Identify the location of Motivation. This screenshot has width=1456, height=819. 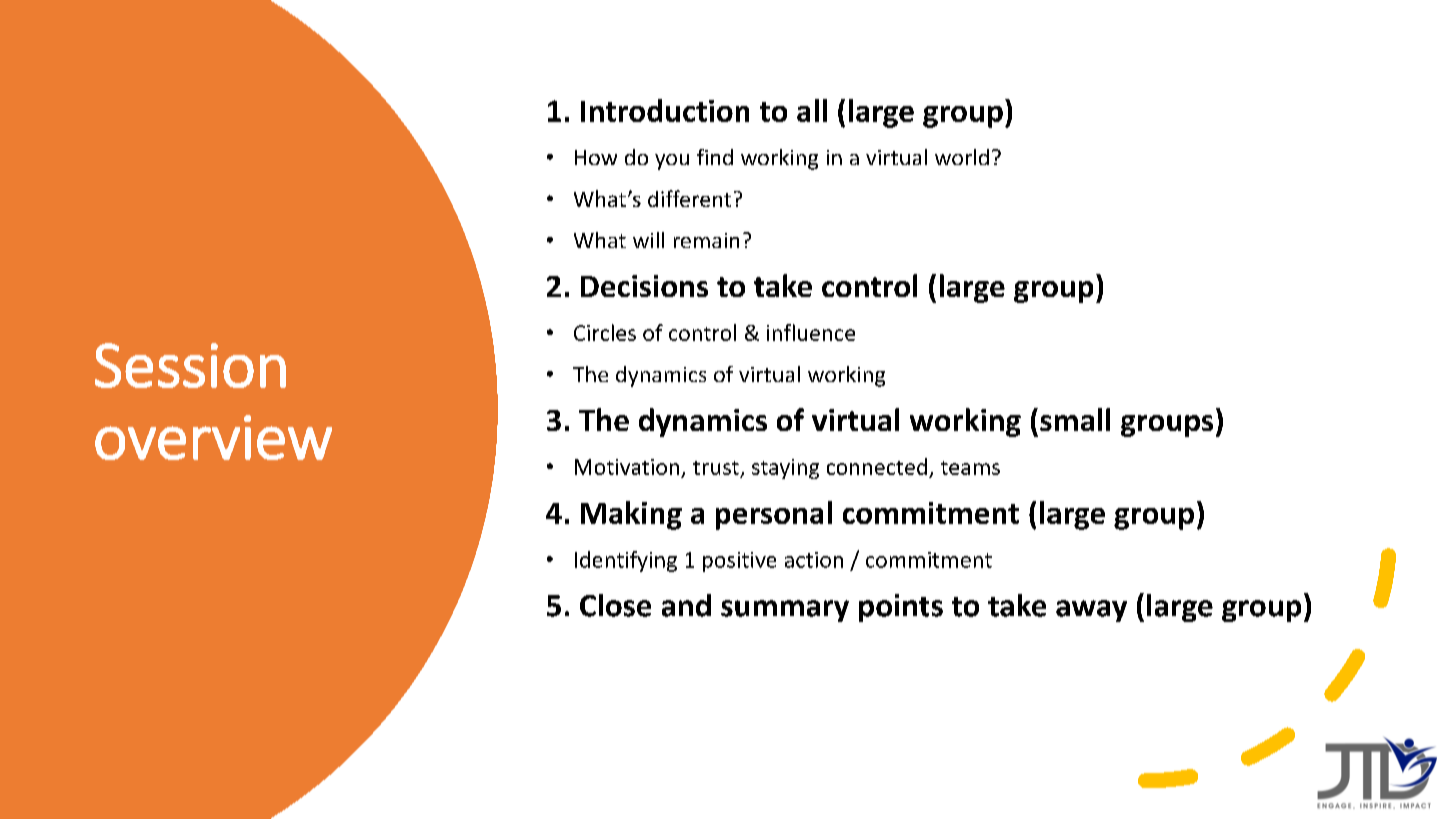
(627, 467).
